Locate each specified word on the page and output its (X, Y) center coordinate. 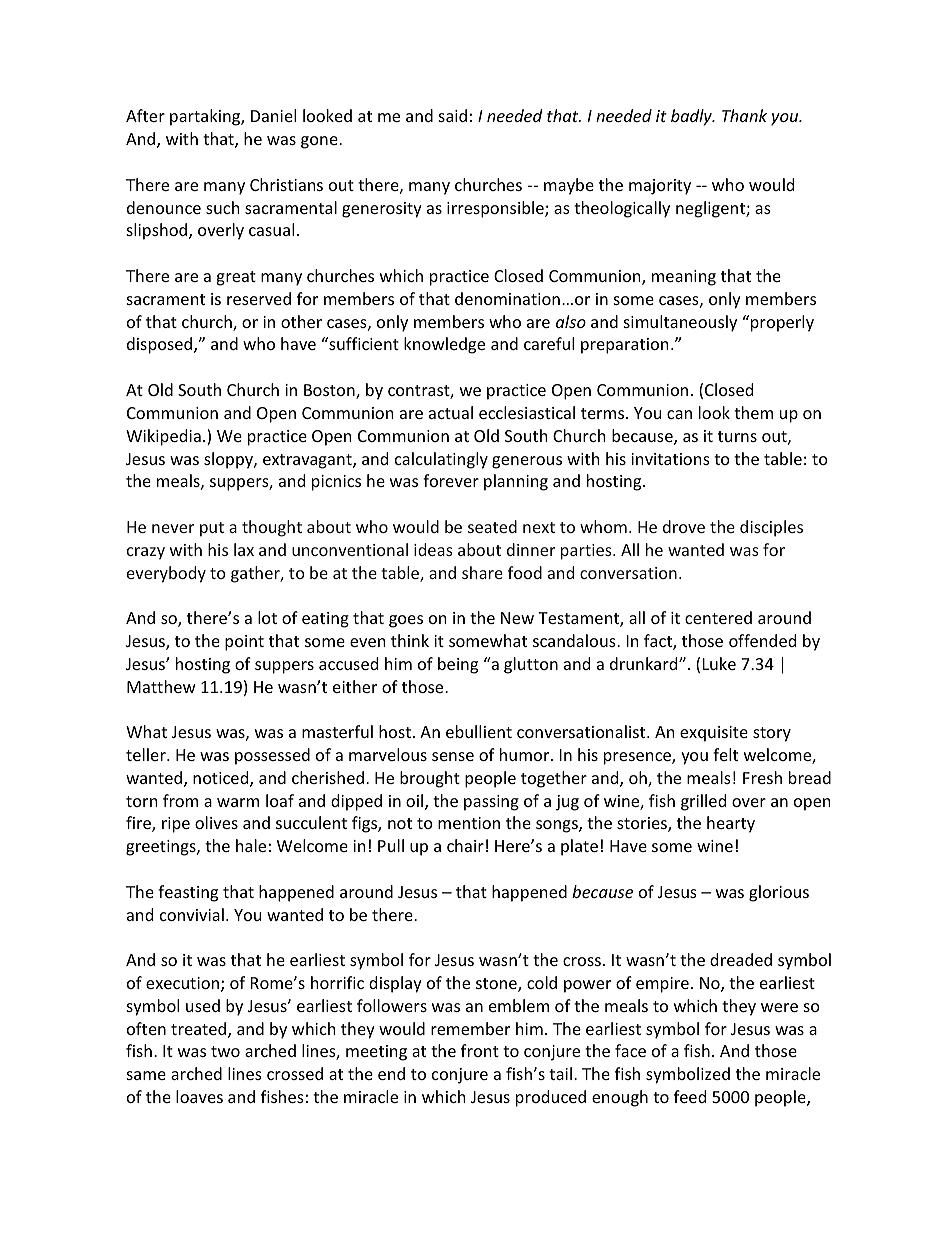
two (225, 1051)
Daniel (273, 115)
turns (737, 436)
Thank (744, 115)
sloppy (229, 460)
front (480, 1050)
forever (451, 480)
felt (725, 754)
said (453, 115)
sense (453, 756)
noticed (222, 779)
